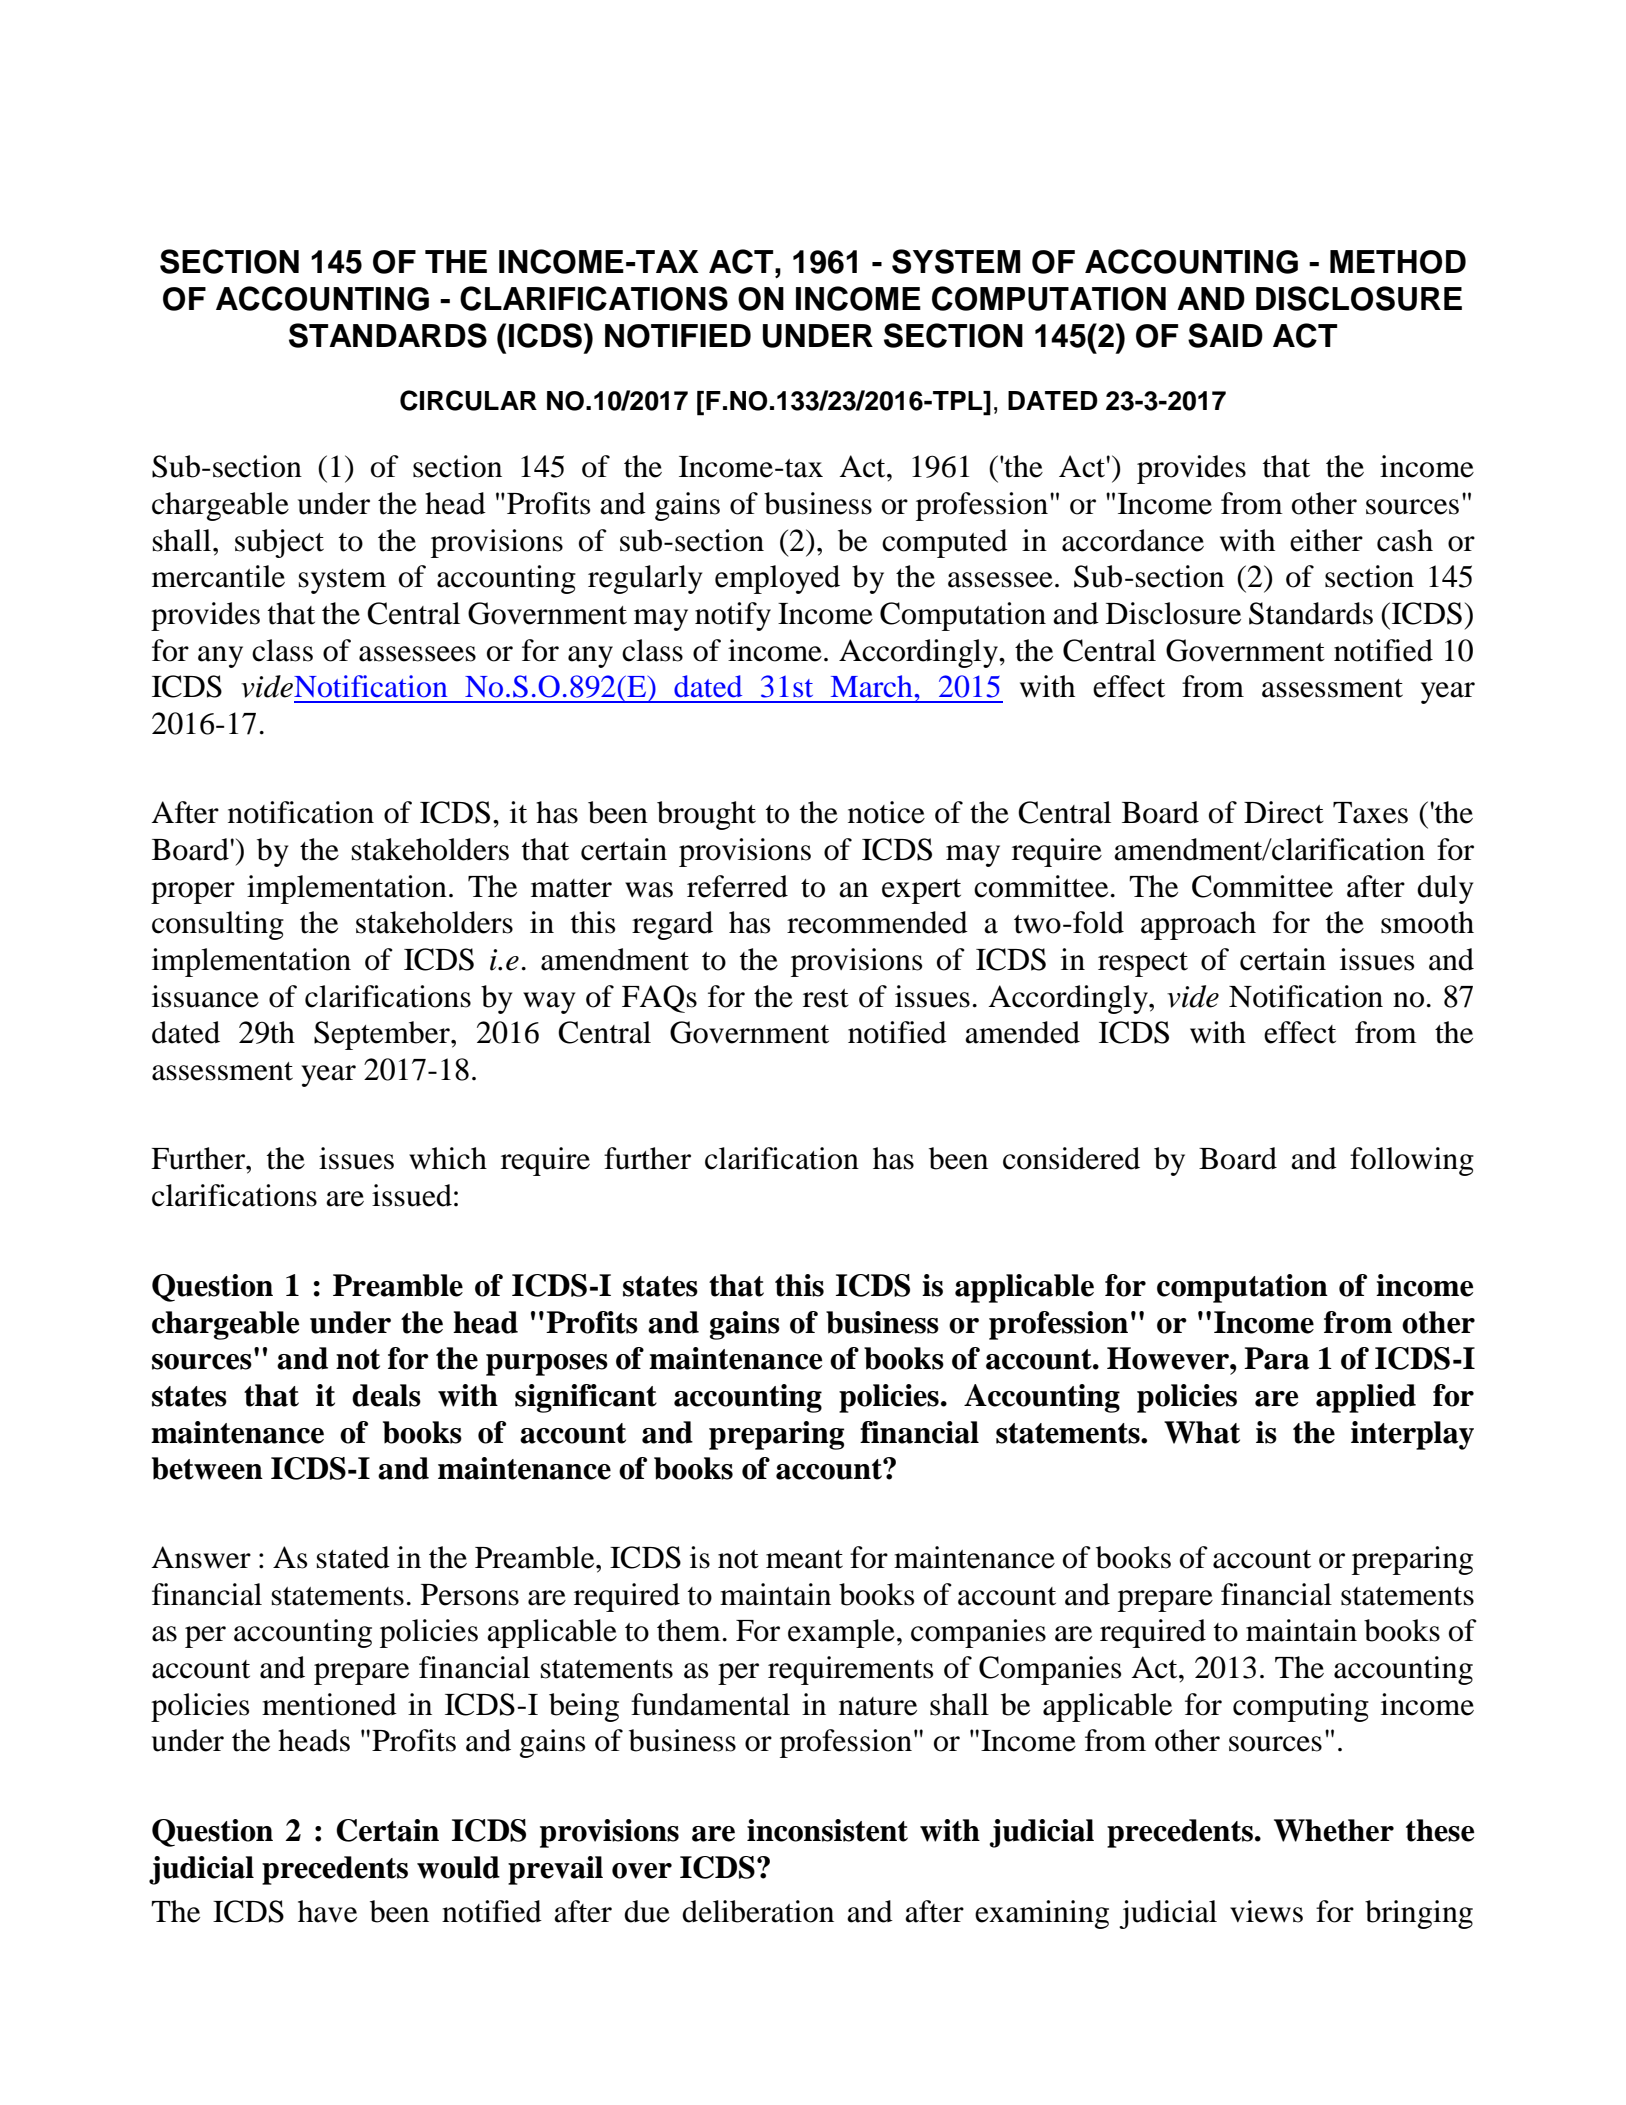 The image size is (1626, 2105). Describe the element at coordinates (1412, 1161) in the screenshot. I see `following` at that location.
